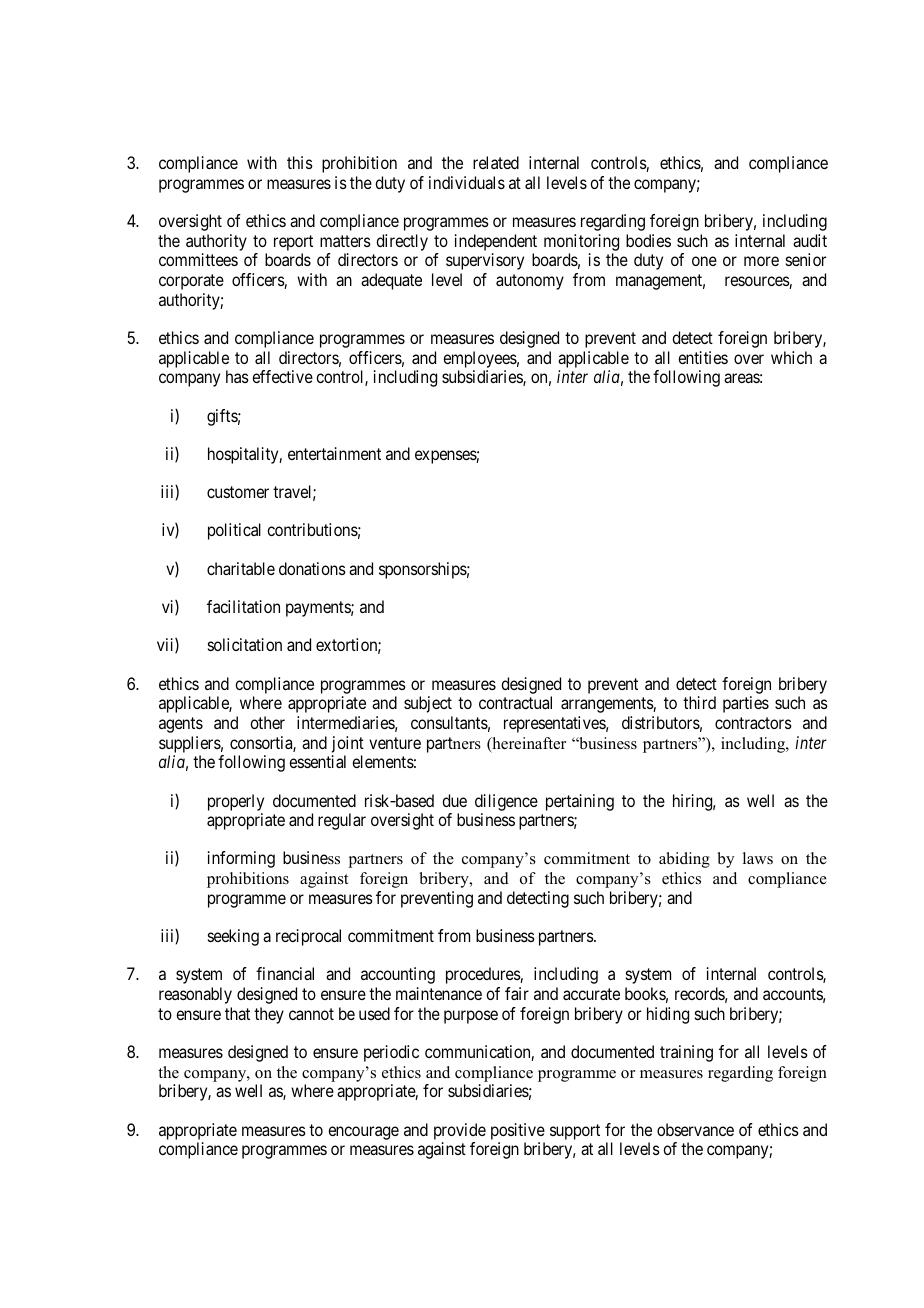 The height and width of the screenshot is (1308, 924). I want to click on contractual, so click(515, 702).
